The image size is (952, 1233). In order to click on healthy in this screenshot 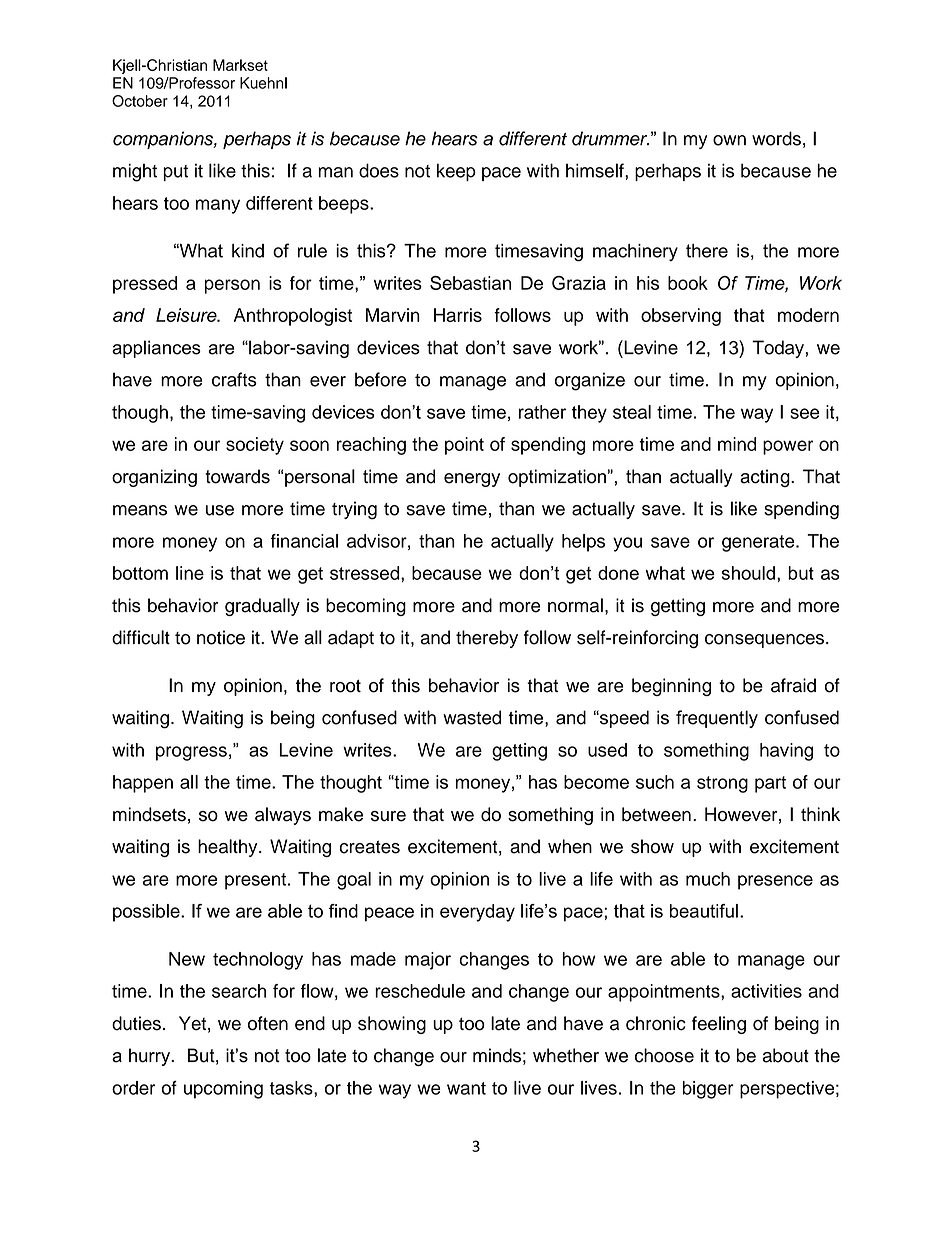, I will do `click(229, 848)`.
